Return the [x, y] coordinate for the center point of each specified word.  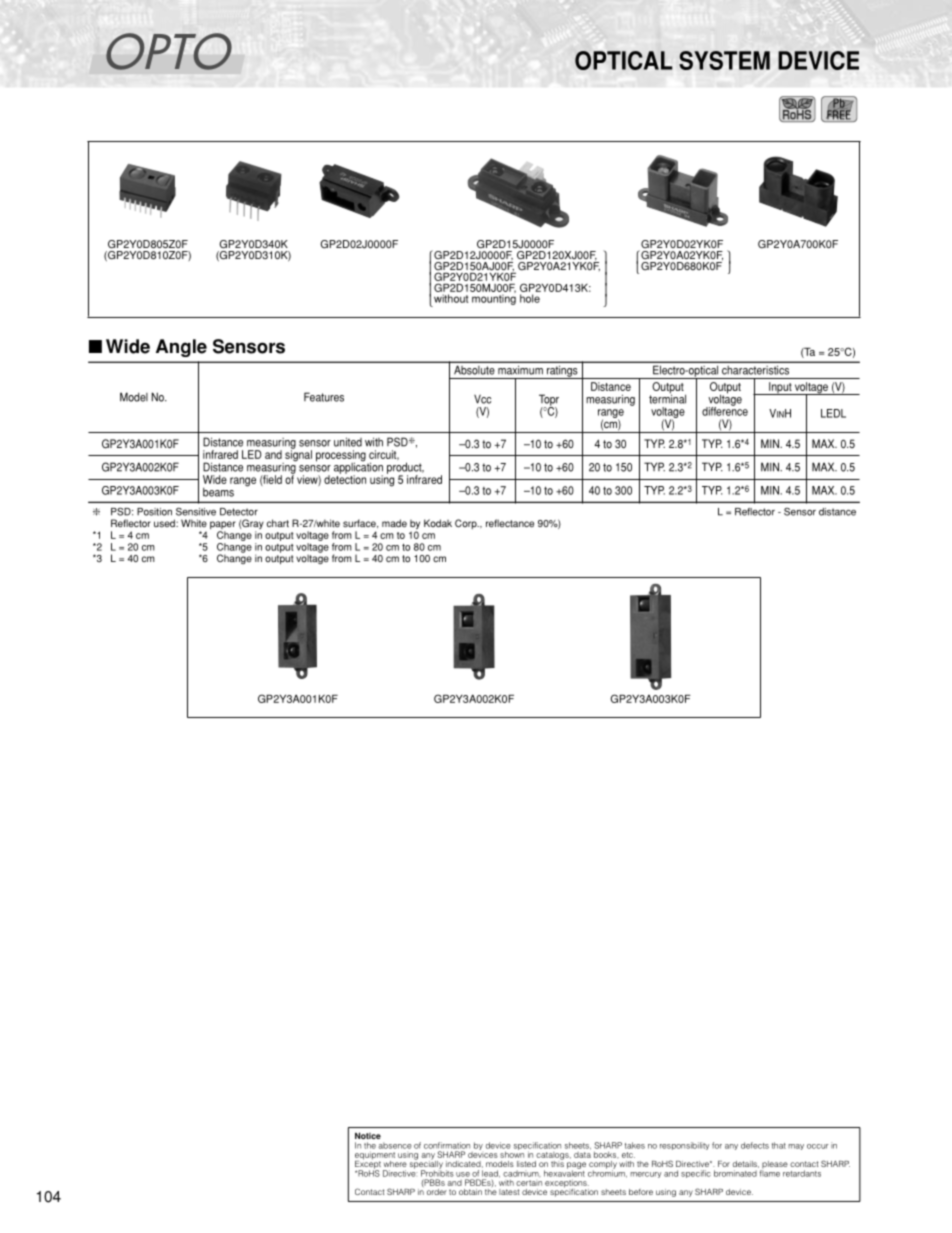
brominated [735, 1173]
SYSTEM [724, 60]
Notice [368, 1135]
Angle [181, 348]
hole [530, 298]
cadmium [522, 1173]
